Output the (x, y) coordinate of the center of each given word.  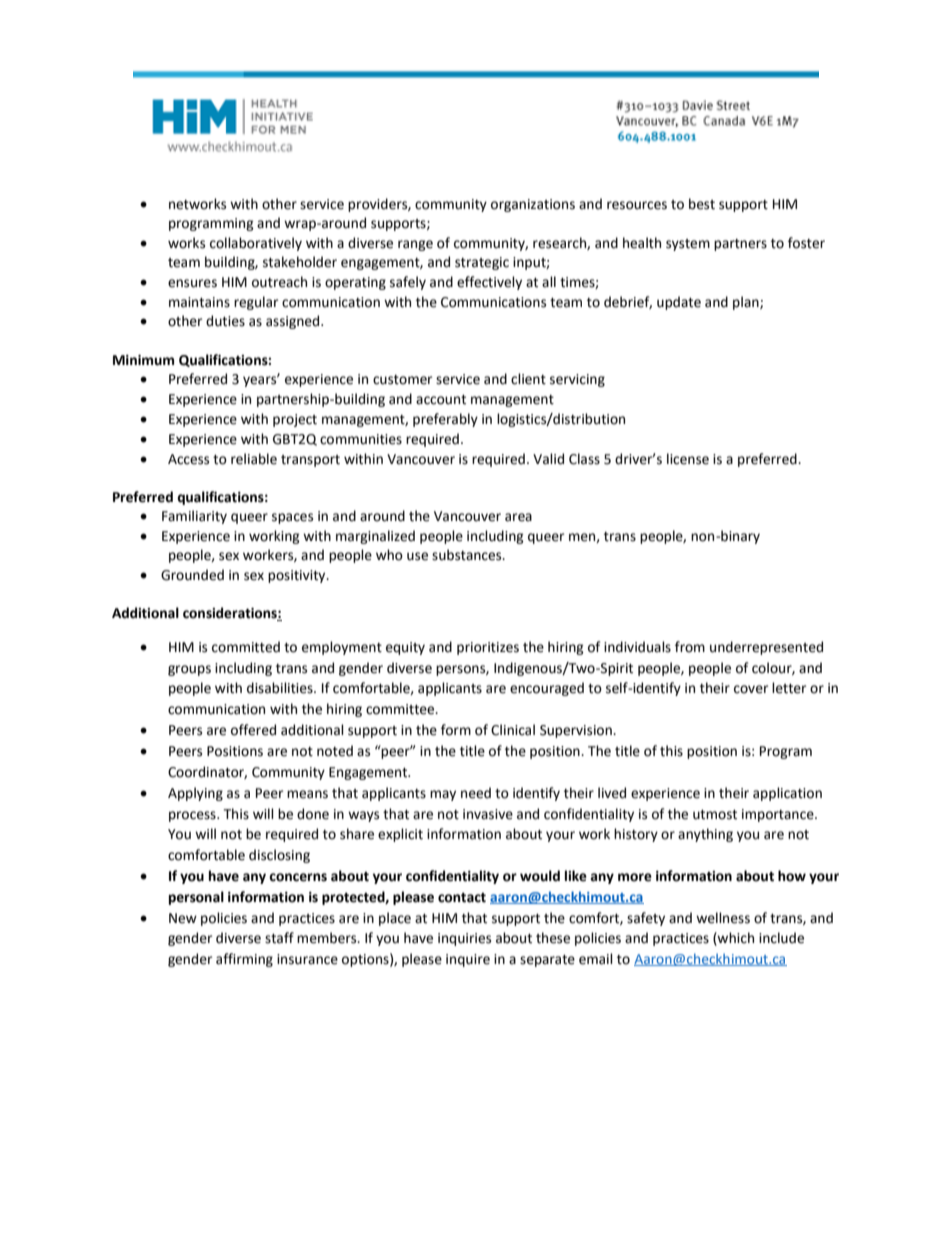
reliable (254, 459)
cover (751, 689)
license (688, 459)
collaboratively (256, 244)
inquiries (464, 939)
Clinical (513, 730)
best (702, 204)
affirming (244, 960)
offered (253, 730)
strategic (482, 263)
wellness (723, 918)
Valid (548, 459)
